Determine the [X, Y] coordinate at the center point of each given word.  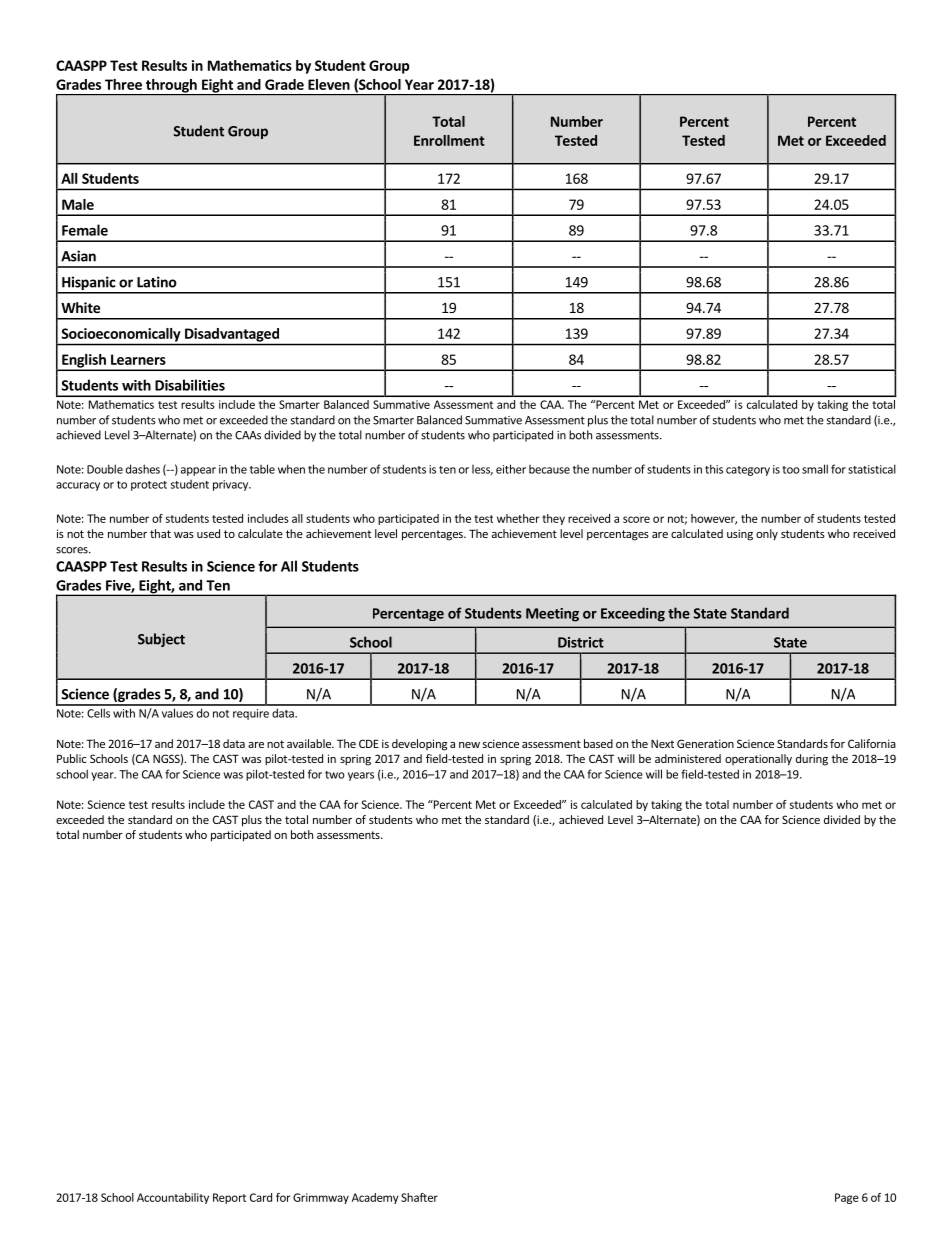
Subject [161, 640]
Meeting [552, 615]
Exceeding [633, 614]
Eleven [329, 84]
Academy [375, 1198]
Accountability [173, 1198]
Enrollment [449, 140]
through [171, 87]
